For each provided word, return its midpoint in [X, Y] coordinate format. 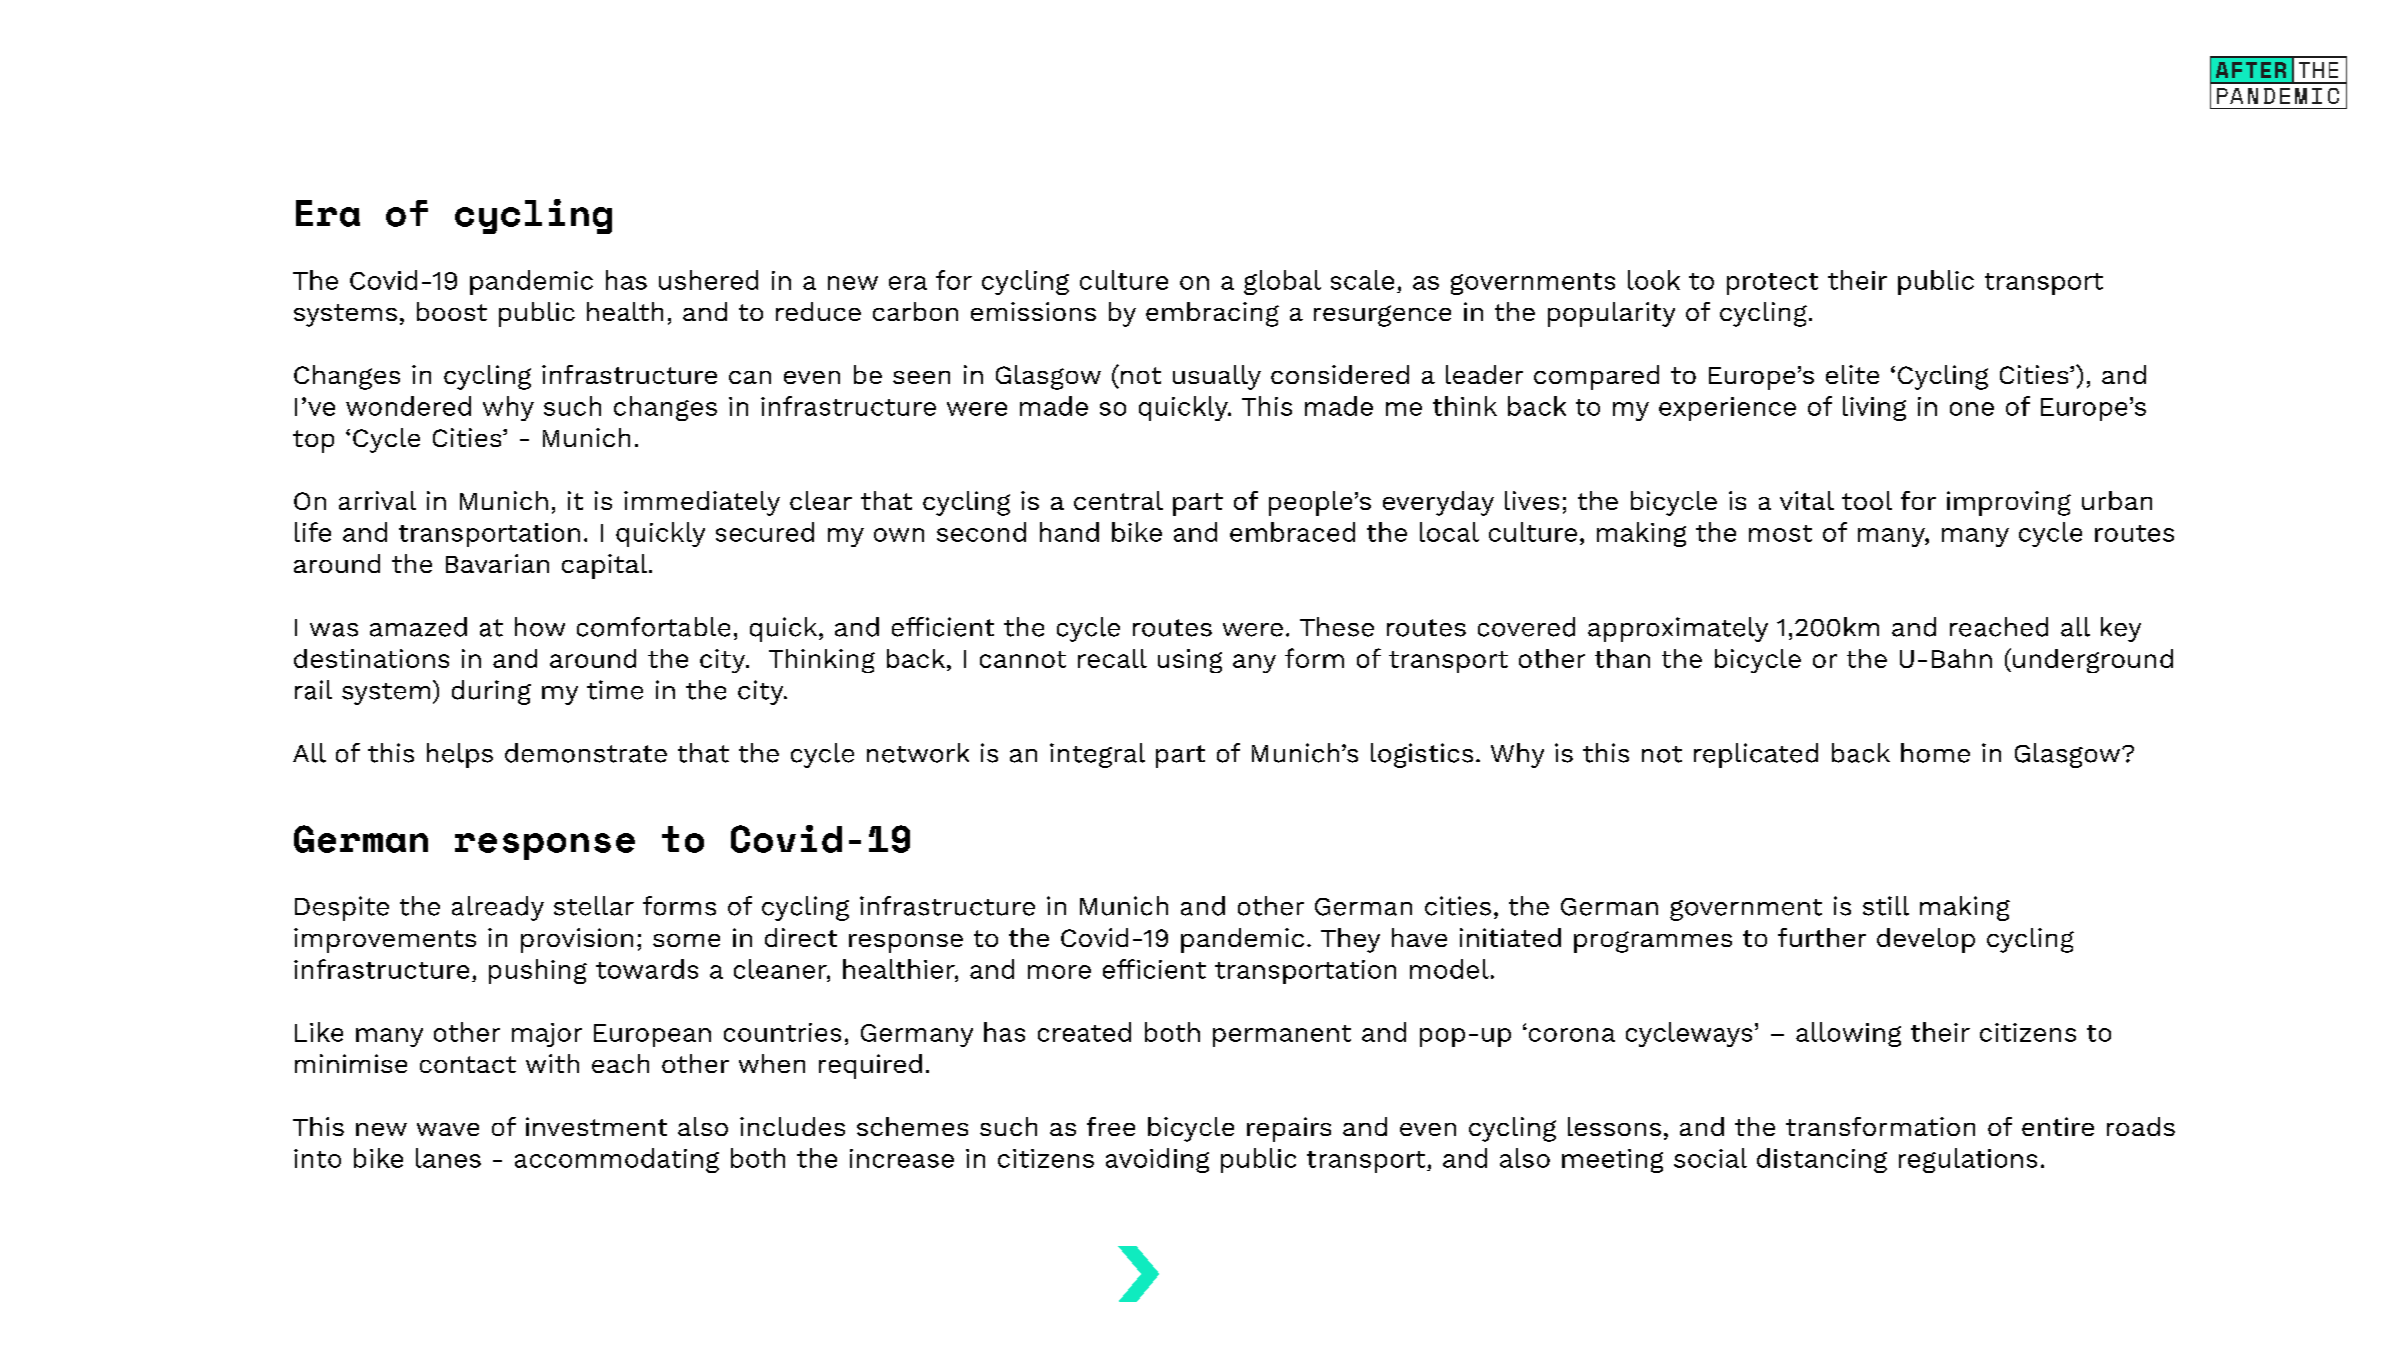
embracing [1212, 314]
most [1780, 533]
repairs [1289, 1129]
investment [596, 1126]
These [1337, 627]
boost [452, 311]
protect [1772, 284]
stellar [594, 906]
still [1886, 906]
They [1350, 940]
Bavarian [497, 563]
